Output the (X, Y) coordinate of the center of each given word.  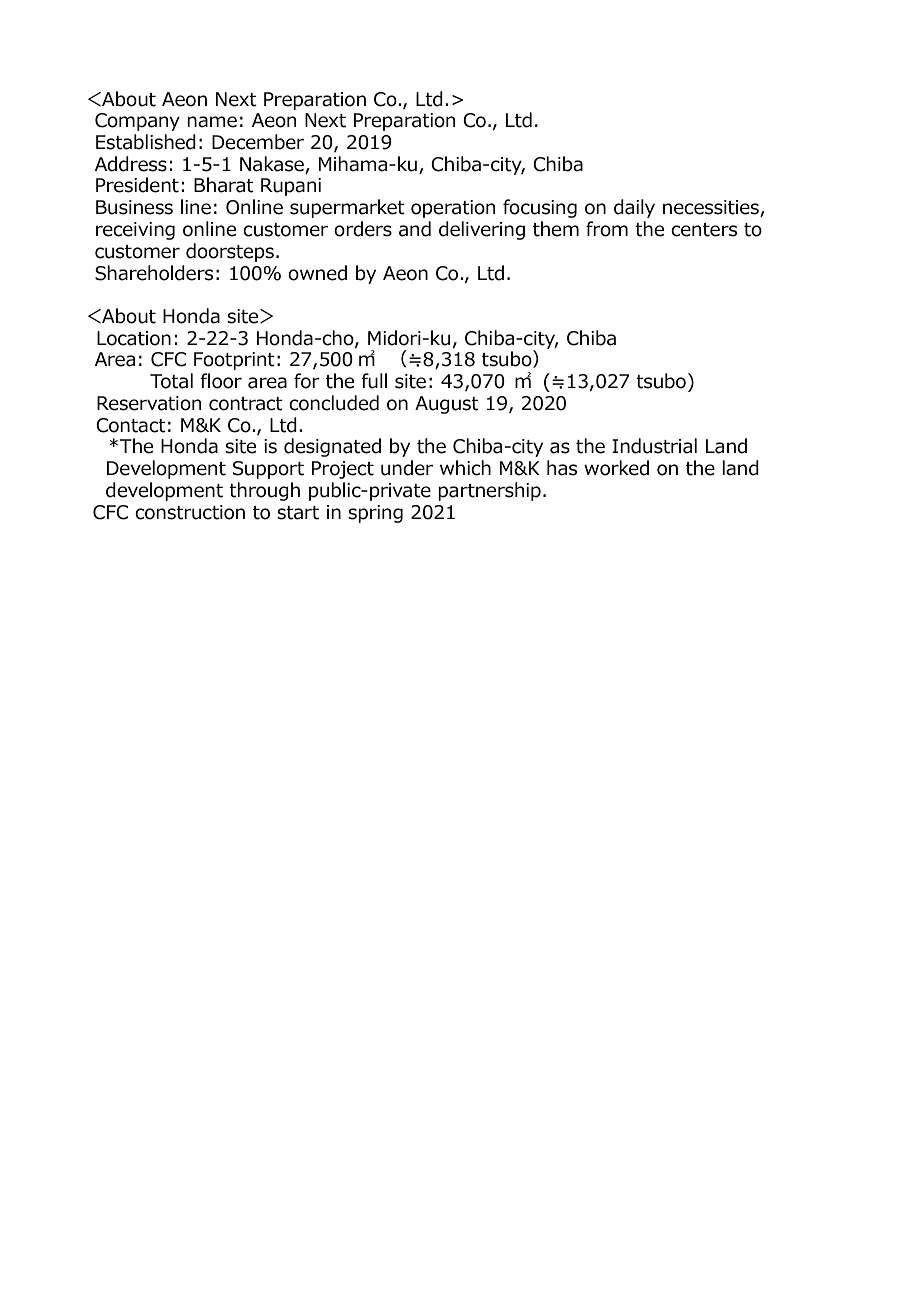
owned (317, 273)
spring (375, 514)
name (212, 122)
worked (616, 468)
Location (134, 338)
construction (190, 512)
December (258, 142)
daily (634, 208)
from (607, 229)
